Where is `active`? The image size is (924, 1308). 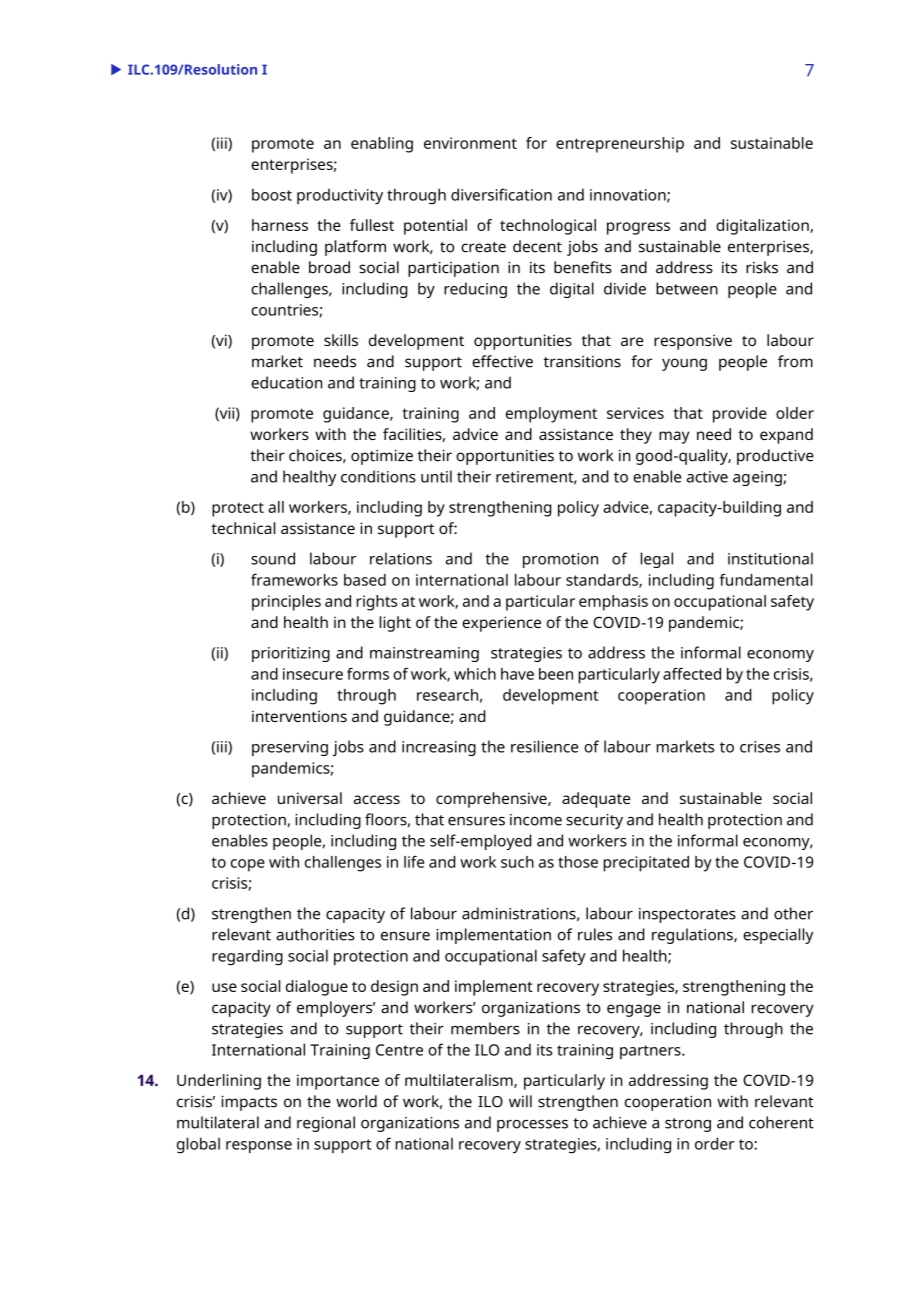 active is located at coordinates (707, 477).
